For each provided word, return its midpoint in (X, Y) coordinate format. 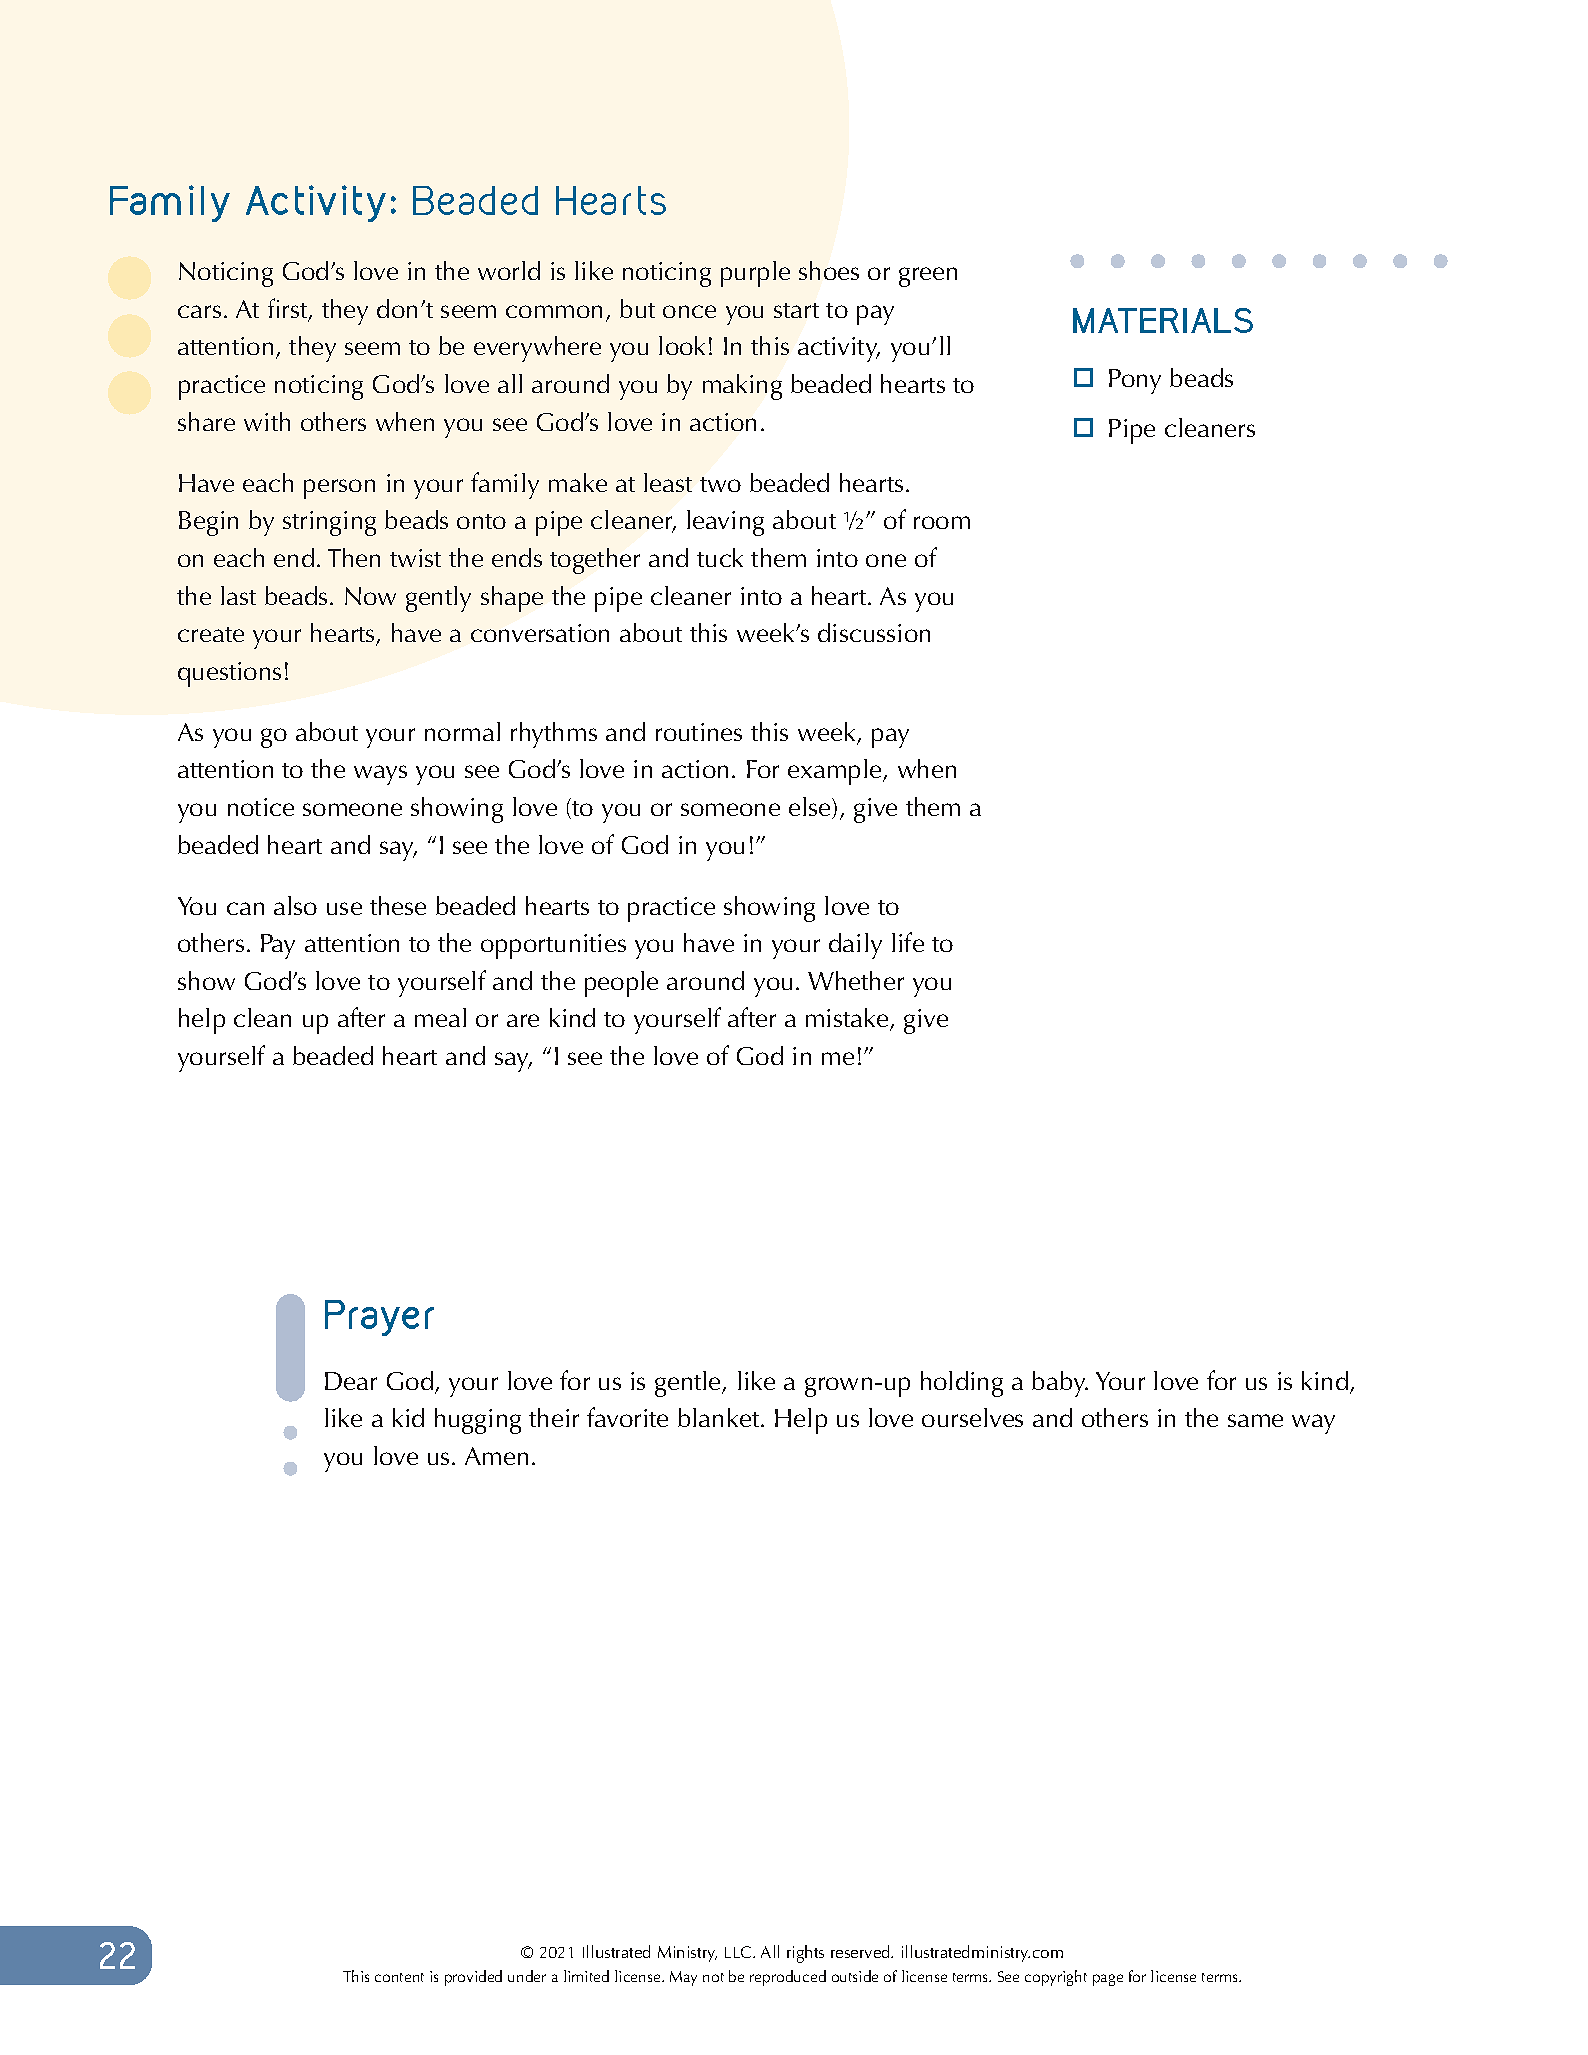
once (689, 311)
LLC (739, 1952)
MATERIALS (1163, 320)
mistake (848, 1019)
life (908, 942)
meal (440, 1017)
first (289, 309)
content (399, 1977)
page (1108, 1980)
